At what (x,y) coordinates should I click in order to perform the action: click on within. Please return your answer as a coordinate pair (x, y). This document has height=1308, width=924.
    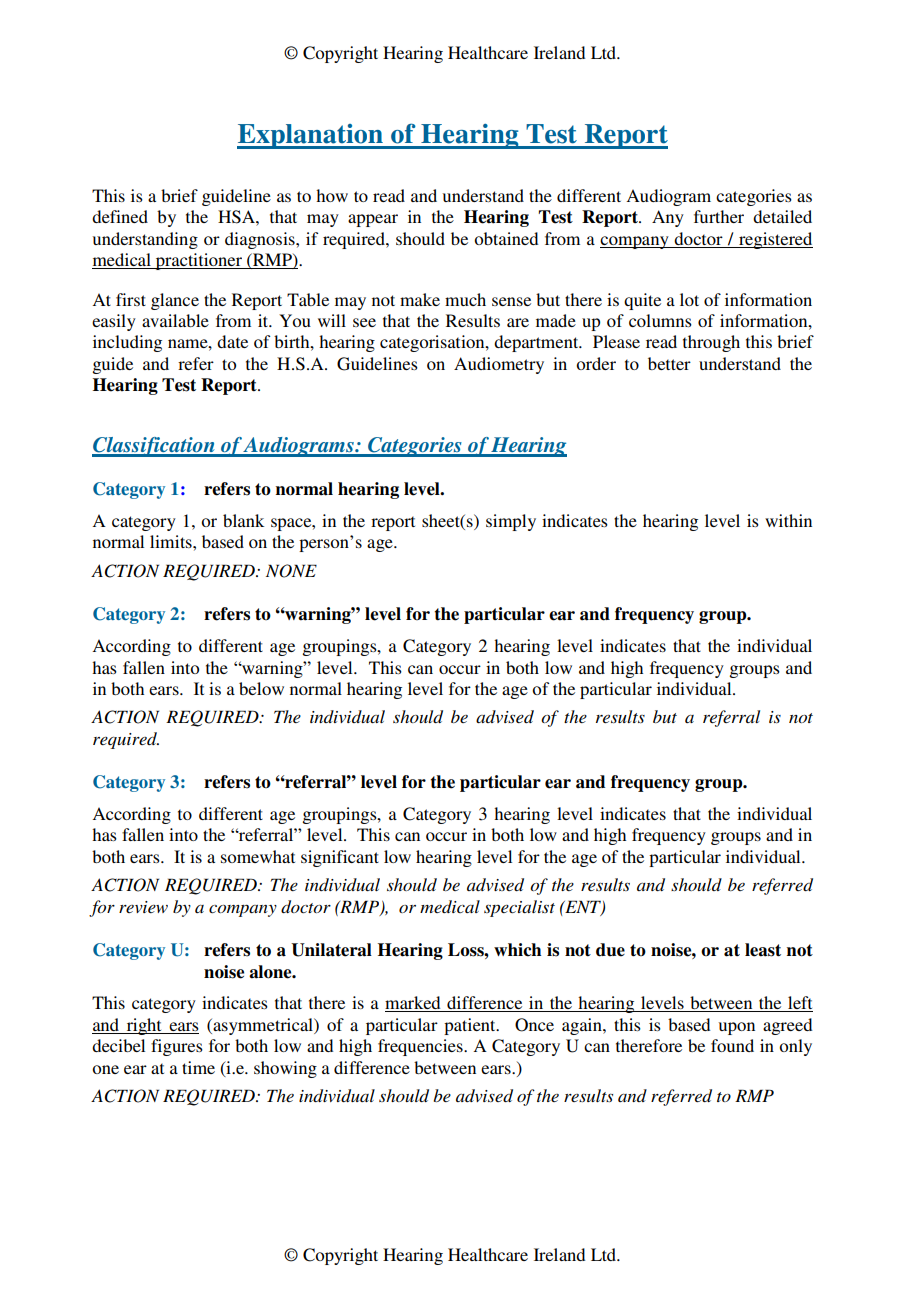
    Looking at the image, I should click on (788, 520).
